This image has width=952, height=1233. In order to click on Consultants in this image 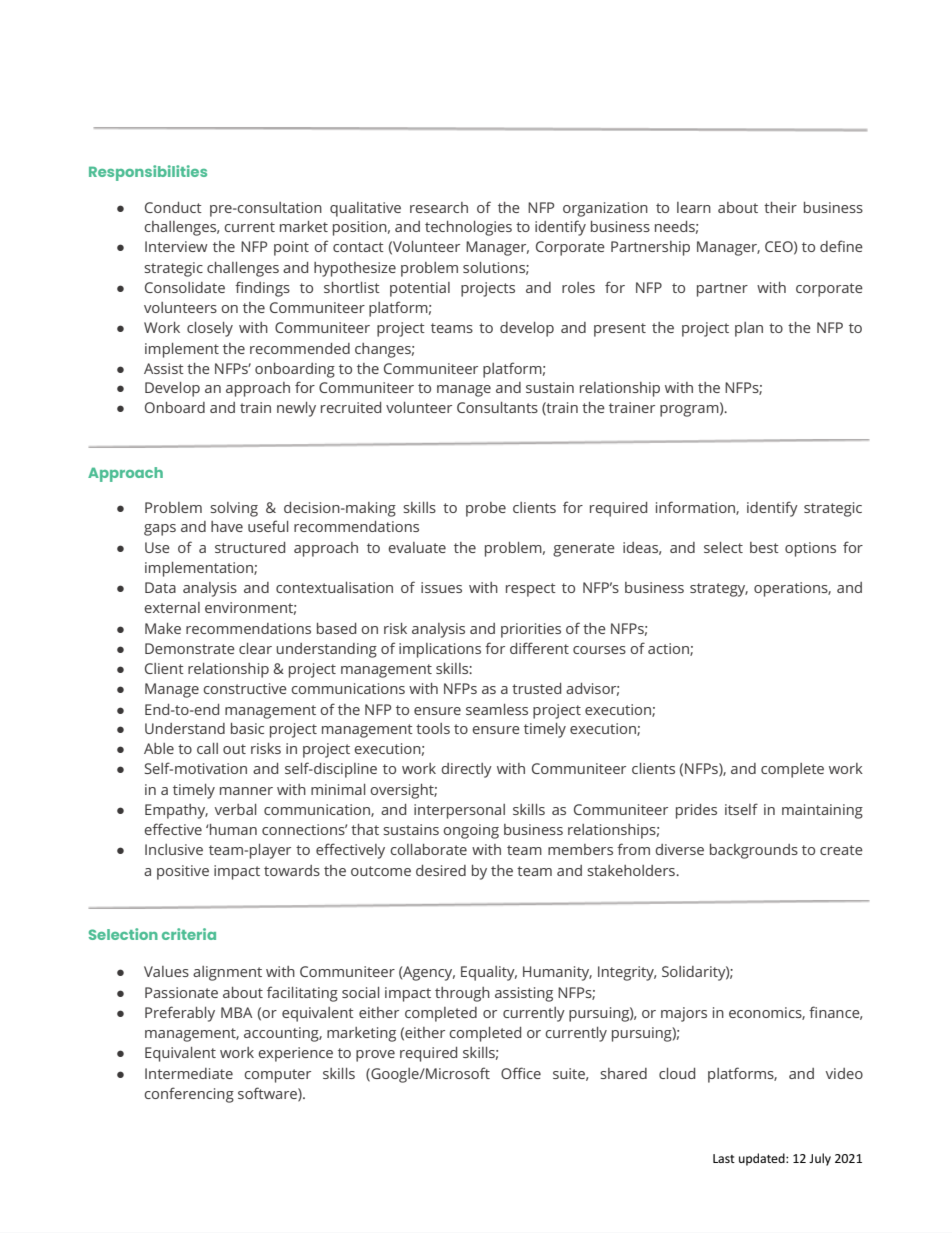, I will do `click(497, 407)`.
